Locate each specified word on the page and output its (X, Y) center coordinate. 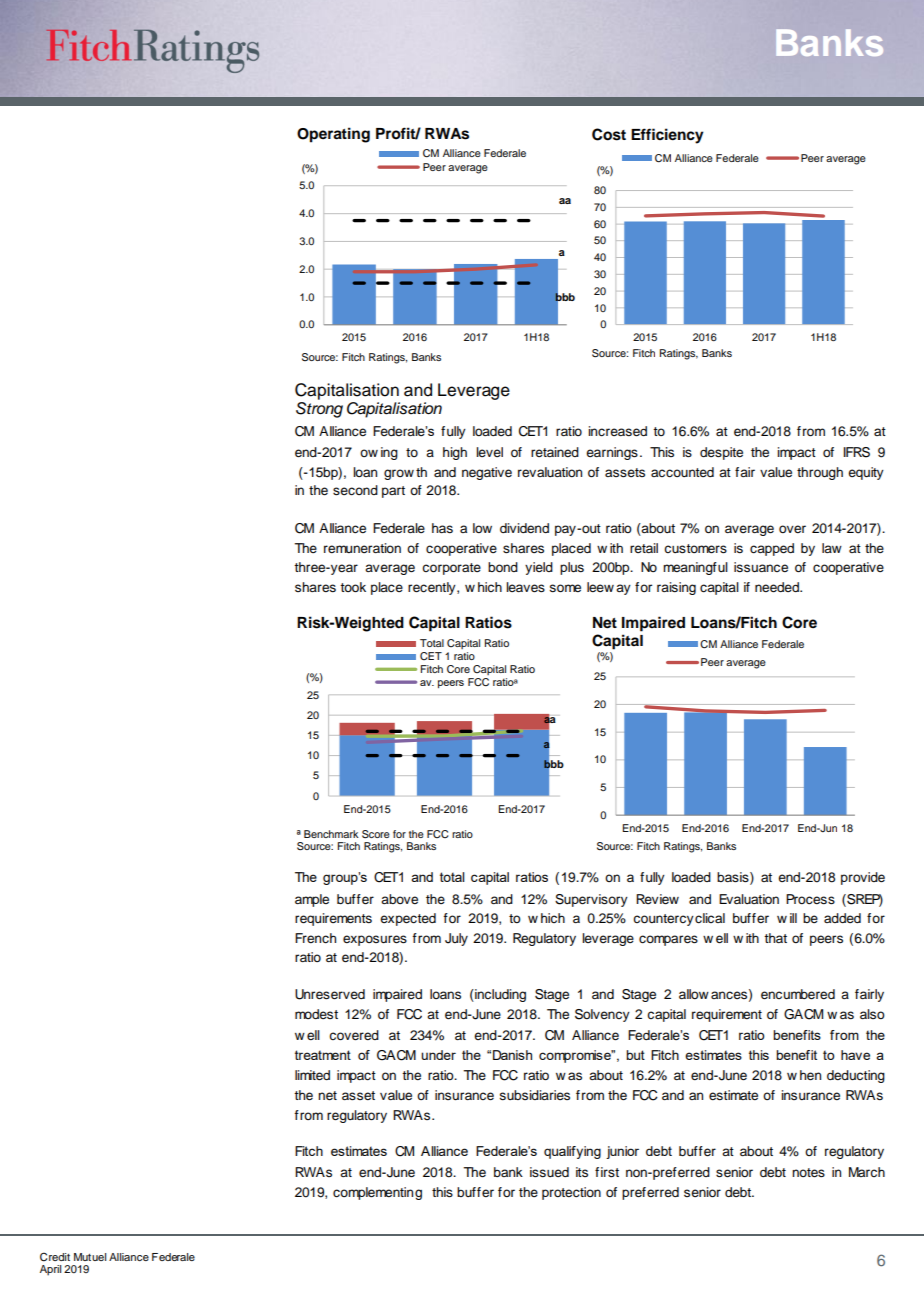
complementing (377, 1193)
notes (808, 1173)
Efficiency (667, 136)
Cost (609, 134)
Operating (333, 135)
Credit (55, 1257)
